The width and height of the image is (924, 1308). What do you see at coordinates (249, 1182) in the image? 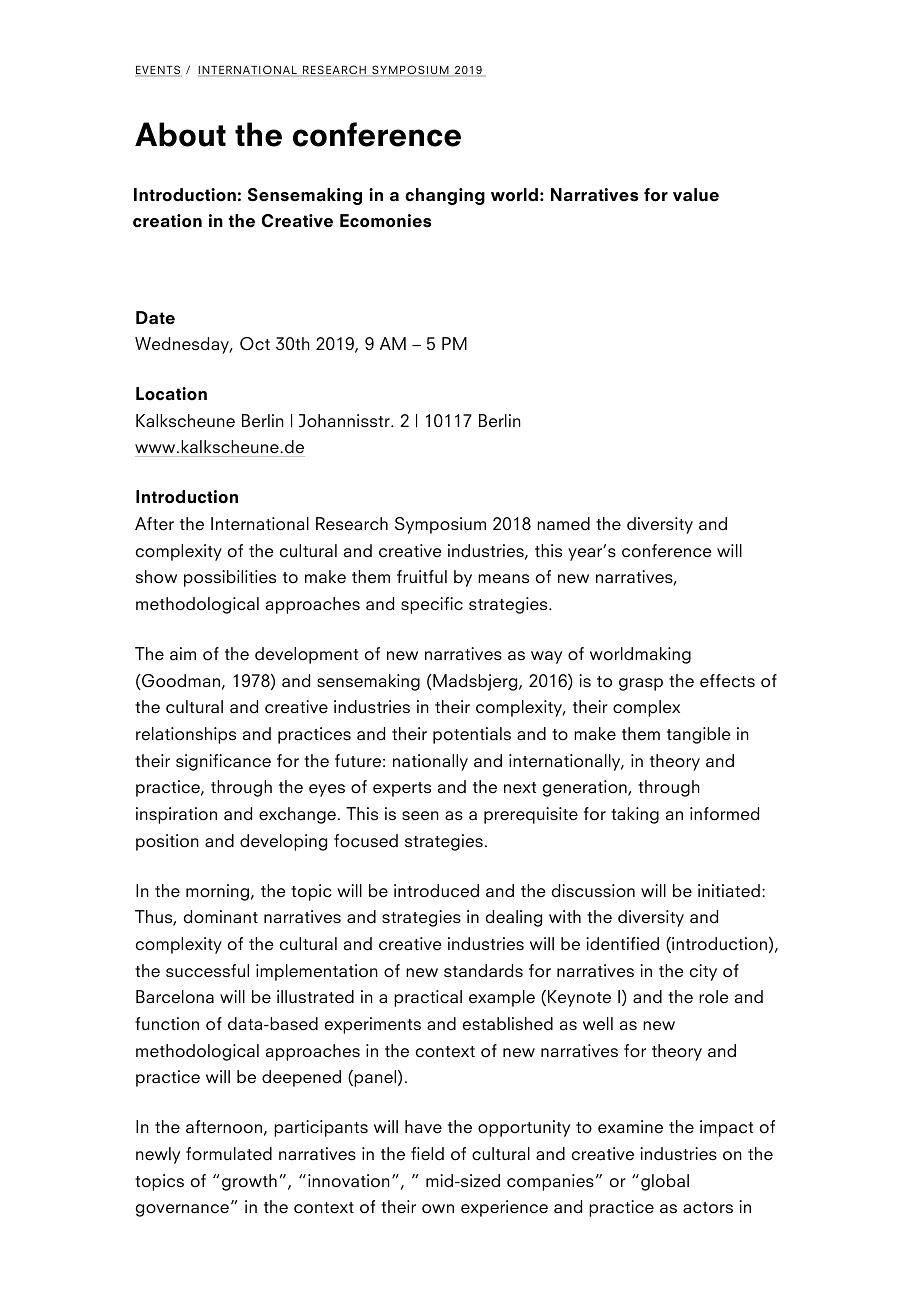
I see `growth` at bounding box center [249, 1182].
